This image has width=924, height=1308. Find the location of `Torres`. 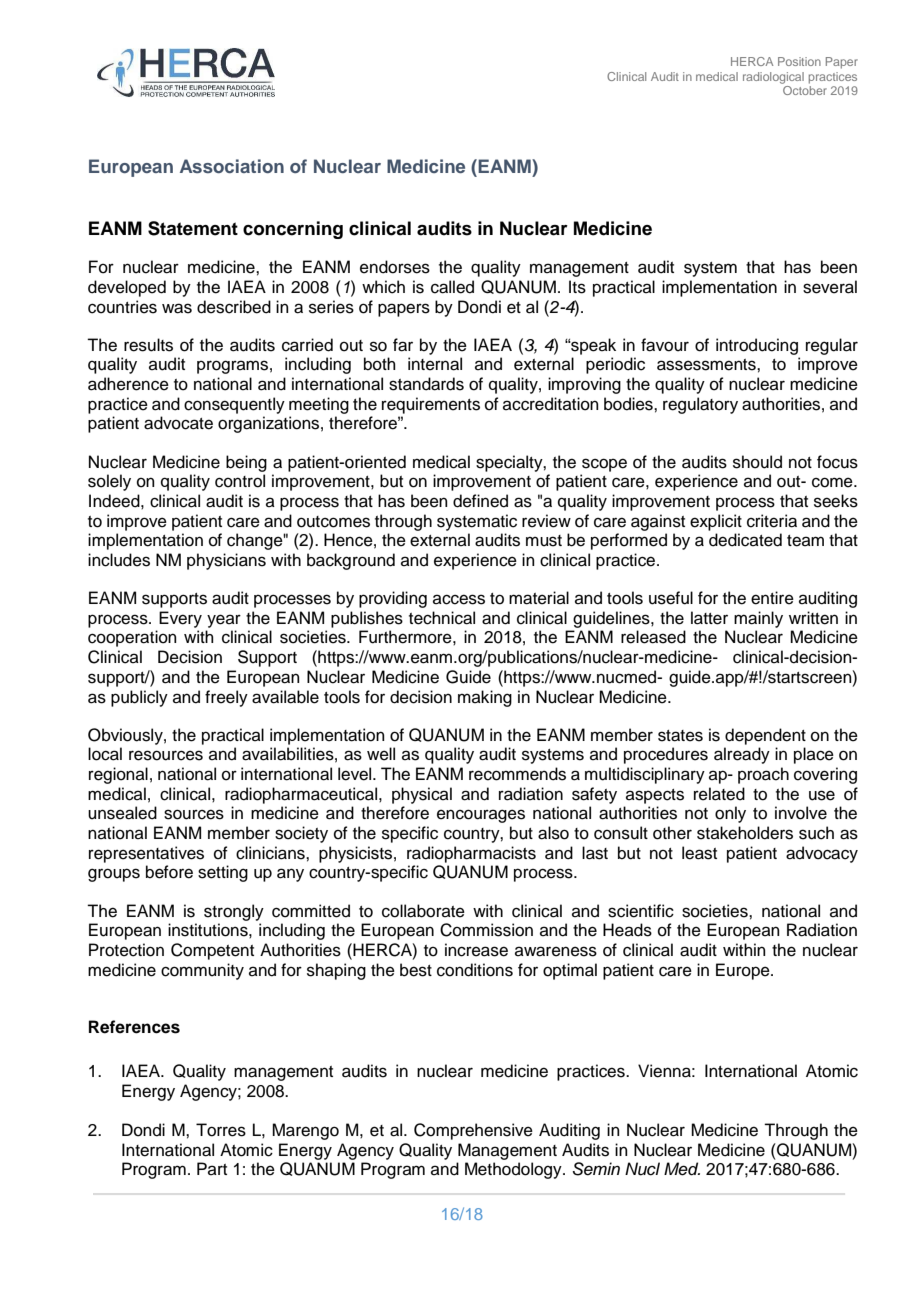

Torres is located at coordinates (221, 1130).
